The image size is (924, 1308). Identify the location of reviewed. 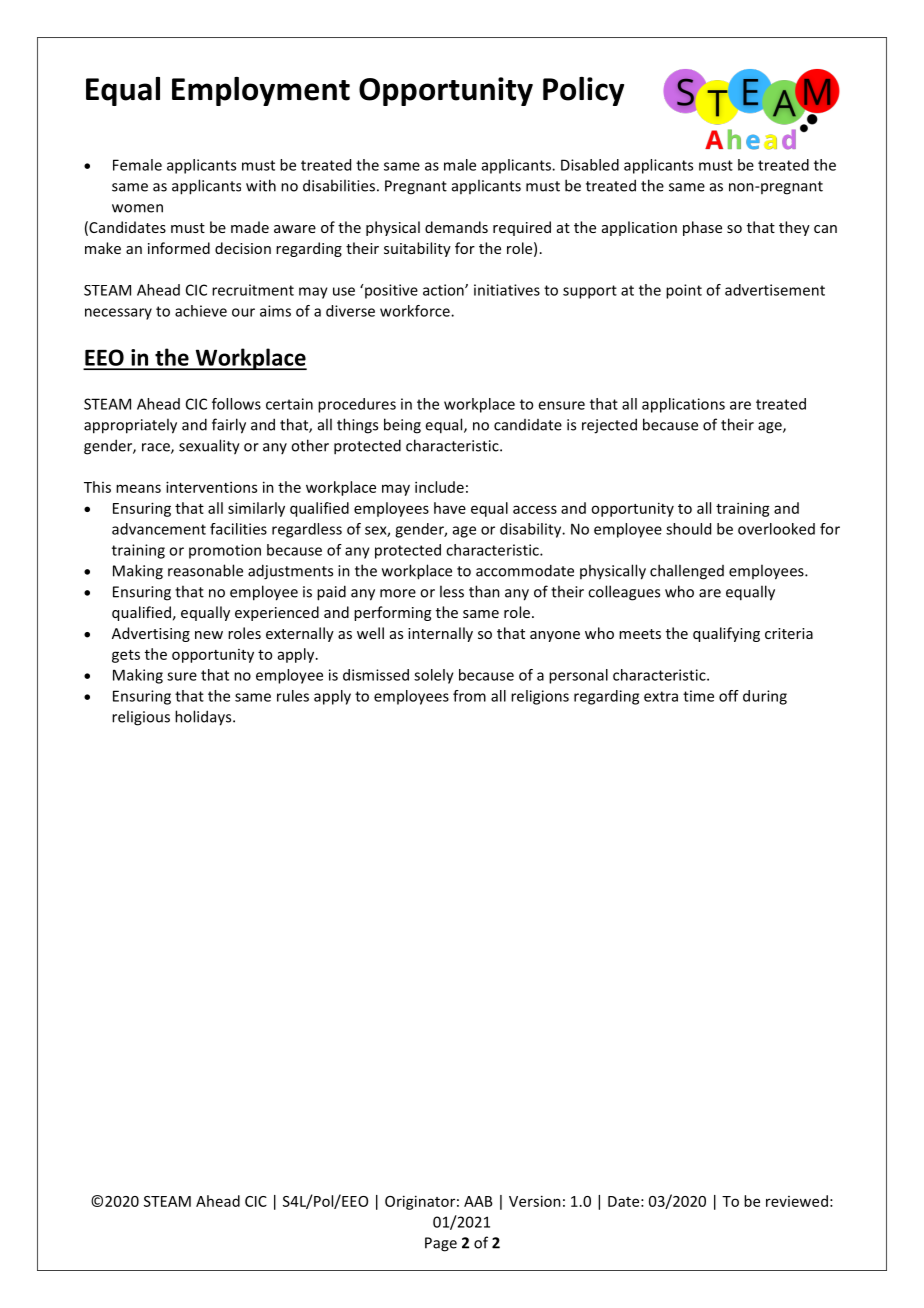
(797, 1201).
